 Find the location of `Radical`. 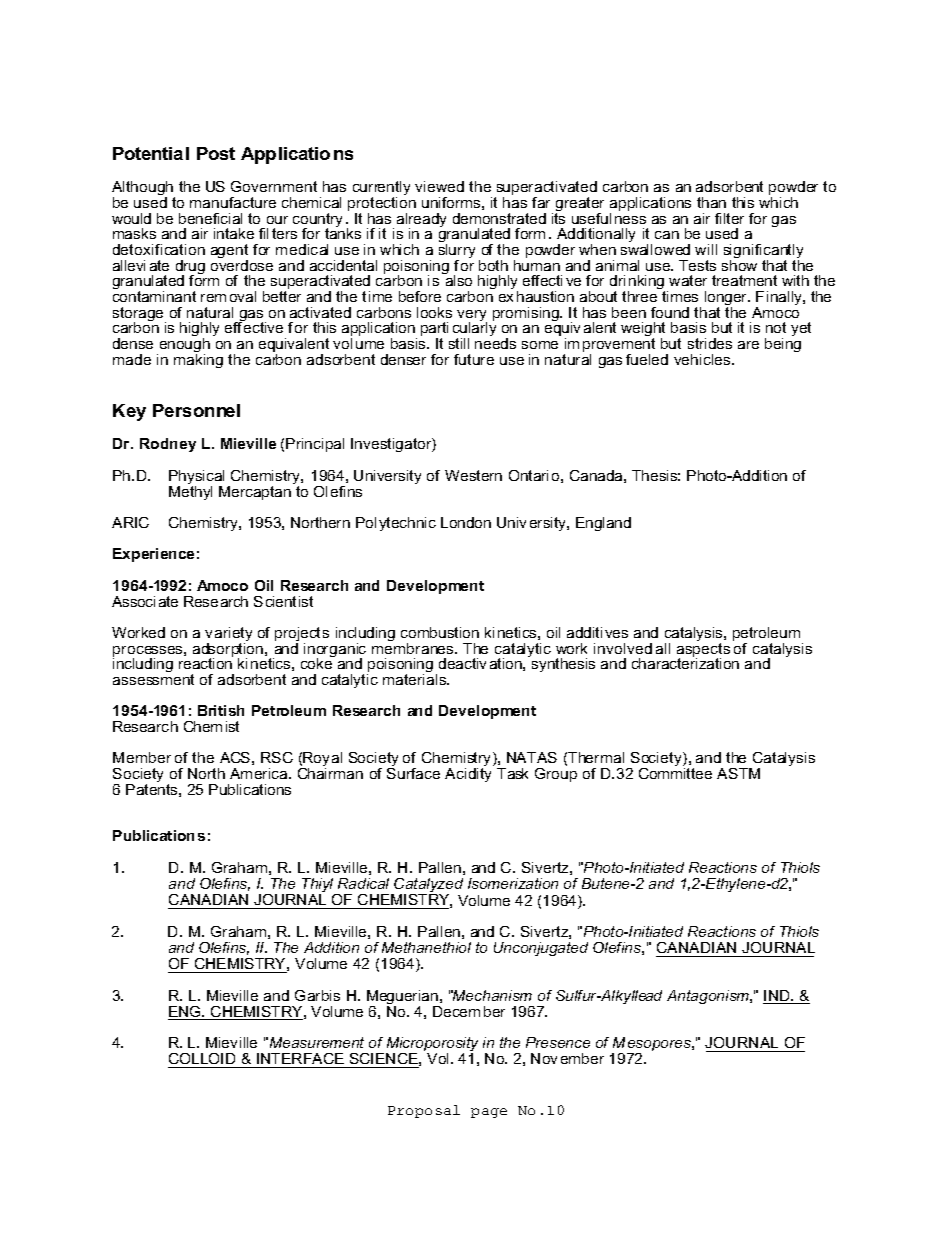

Radical is located at coordinates (363, 883).
